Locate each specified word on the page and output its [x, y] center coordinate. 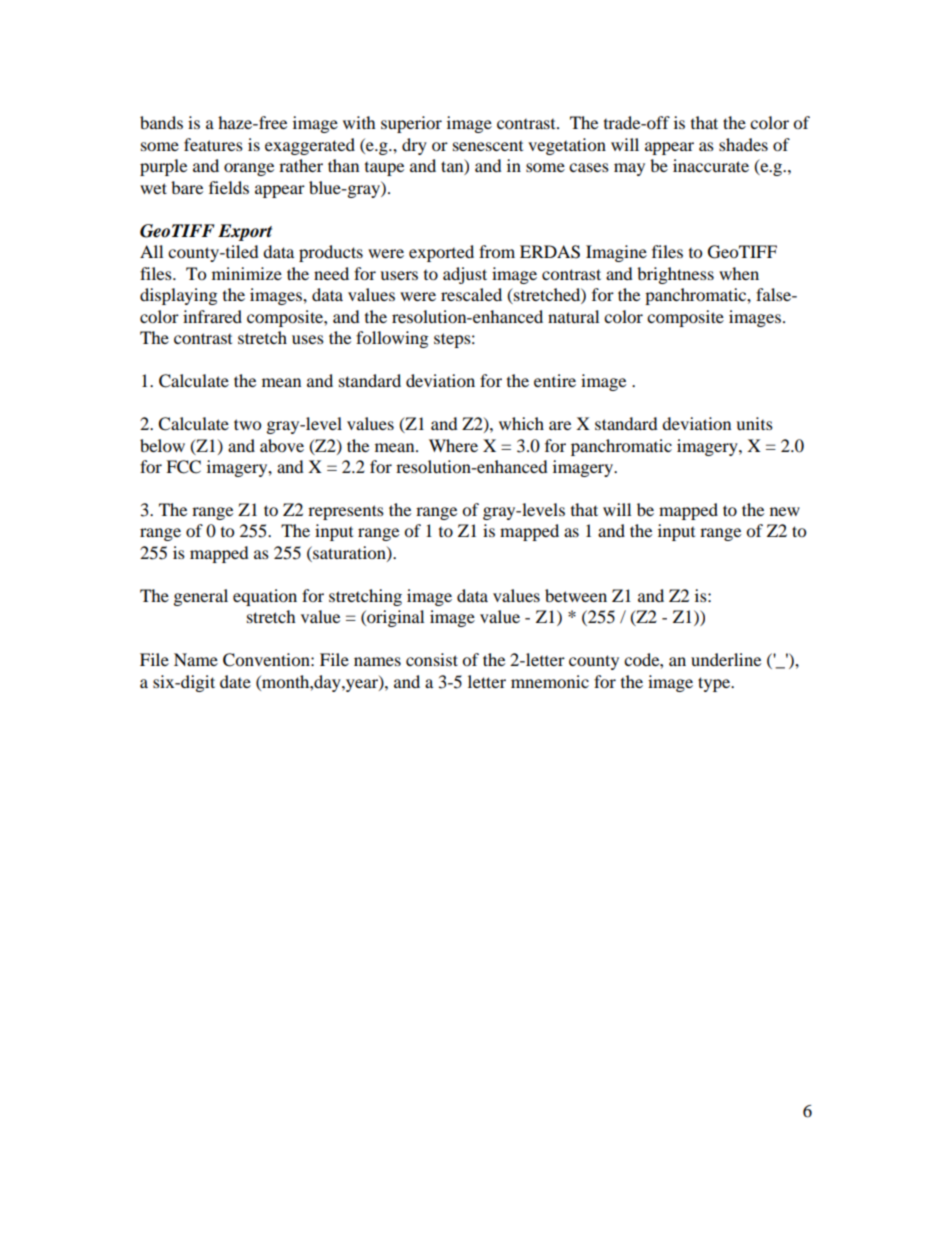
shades [743, 144]
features [213, 144]
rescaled [471, 294]
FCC [183, 467]
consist [432, 659]
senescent [488, 146]
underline [726, 659]
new [785, 511]
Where [453, 445]
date [235, 681]
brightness [675, 275]
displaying [178, 296]
